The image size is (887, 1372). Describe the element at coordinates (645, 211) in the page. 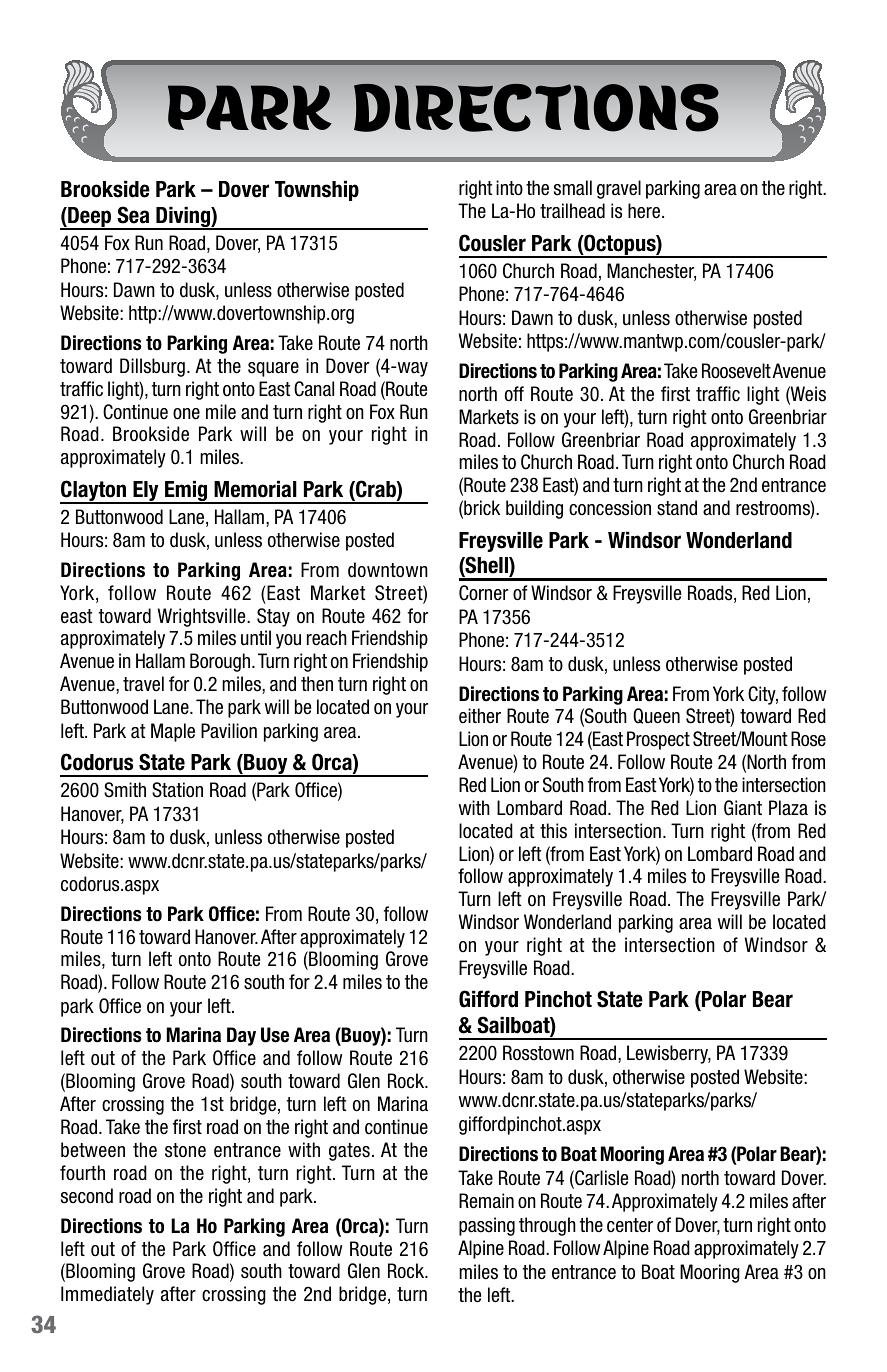

I see `here` at that location.
